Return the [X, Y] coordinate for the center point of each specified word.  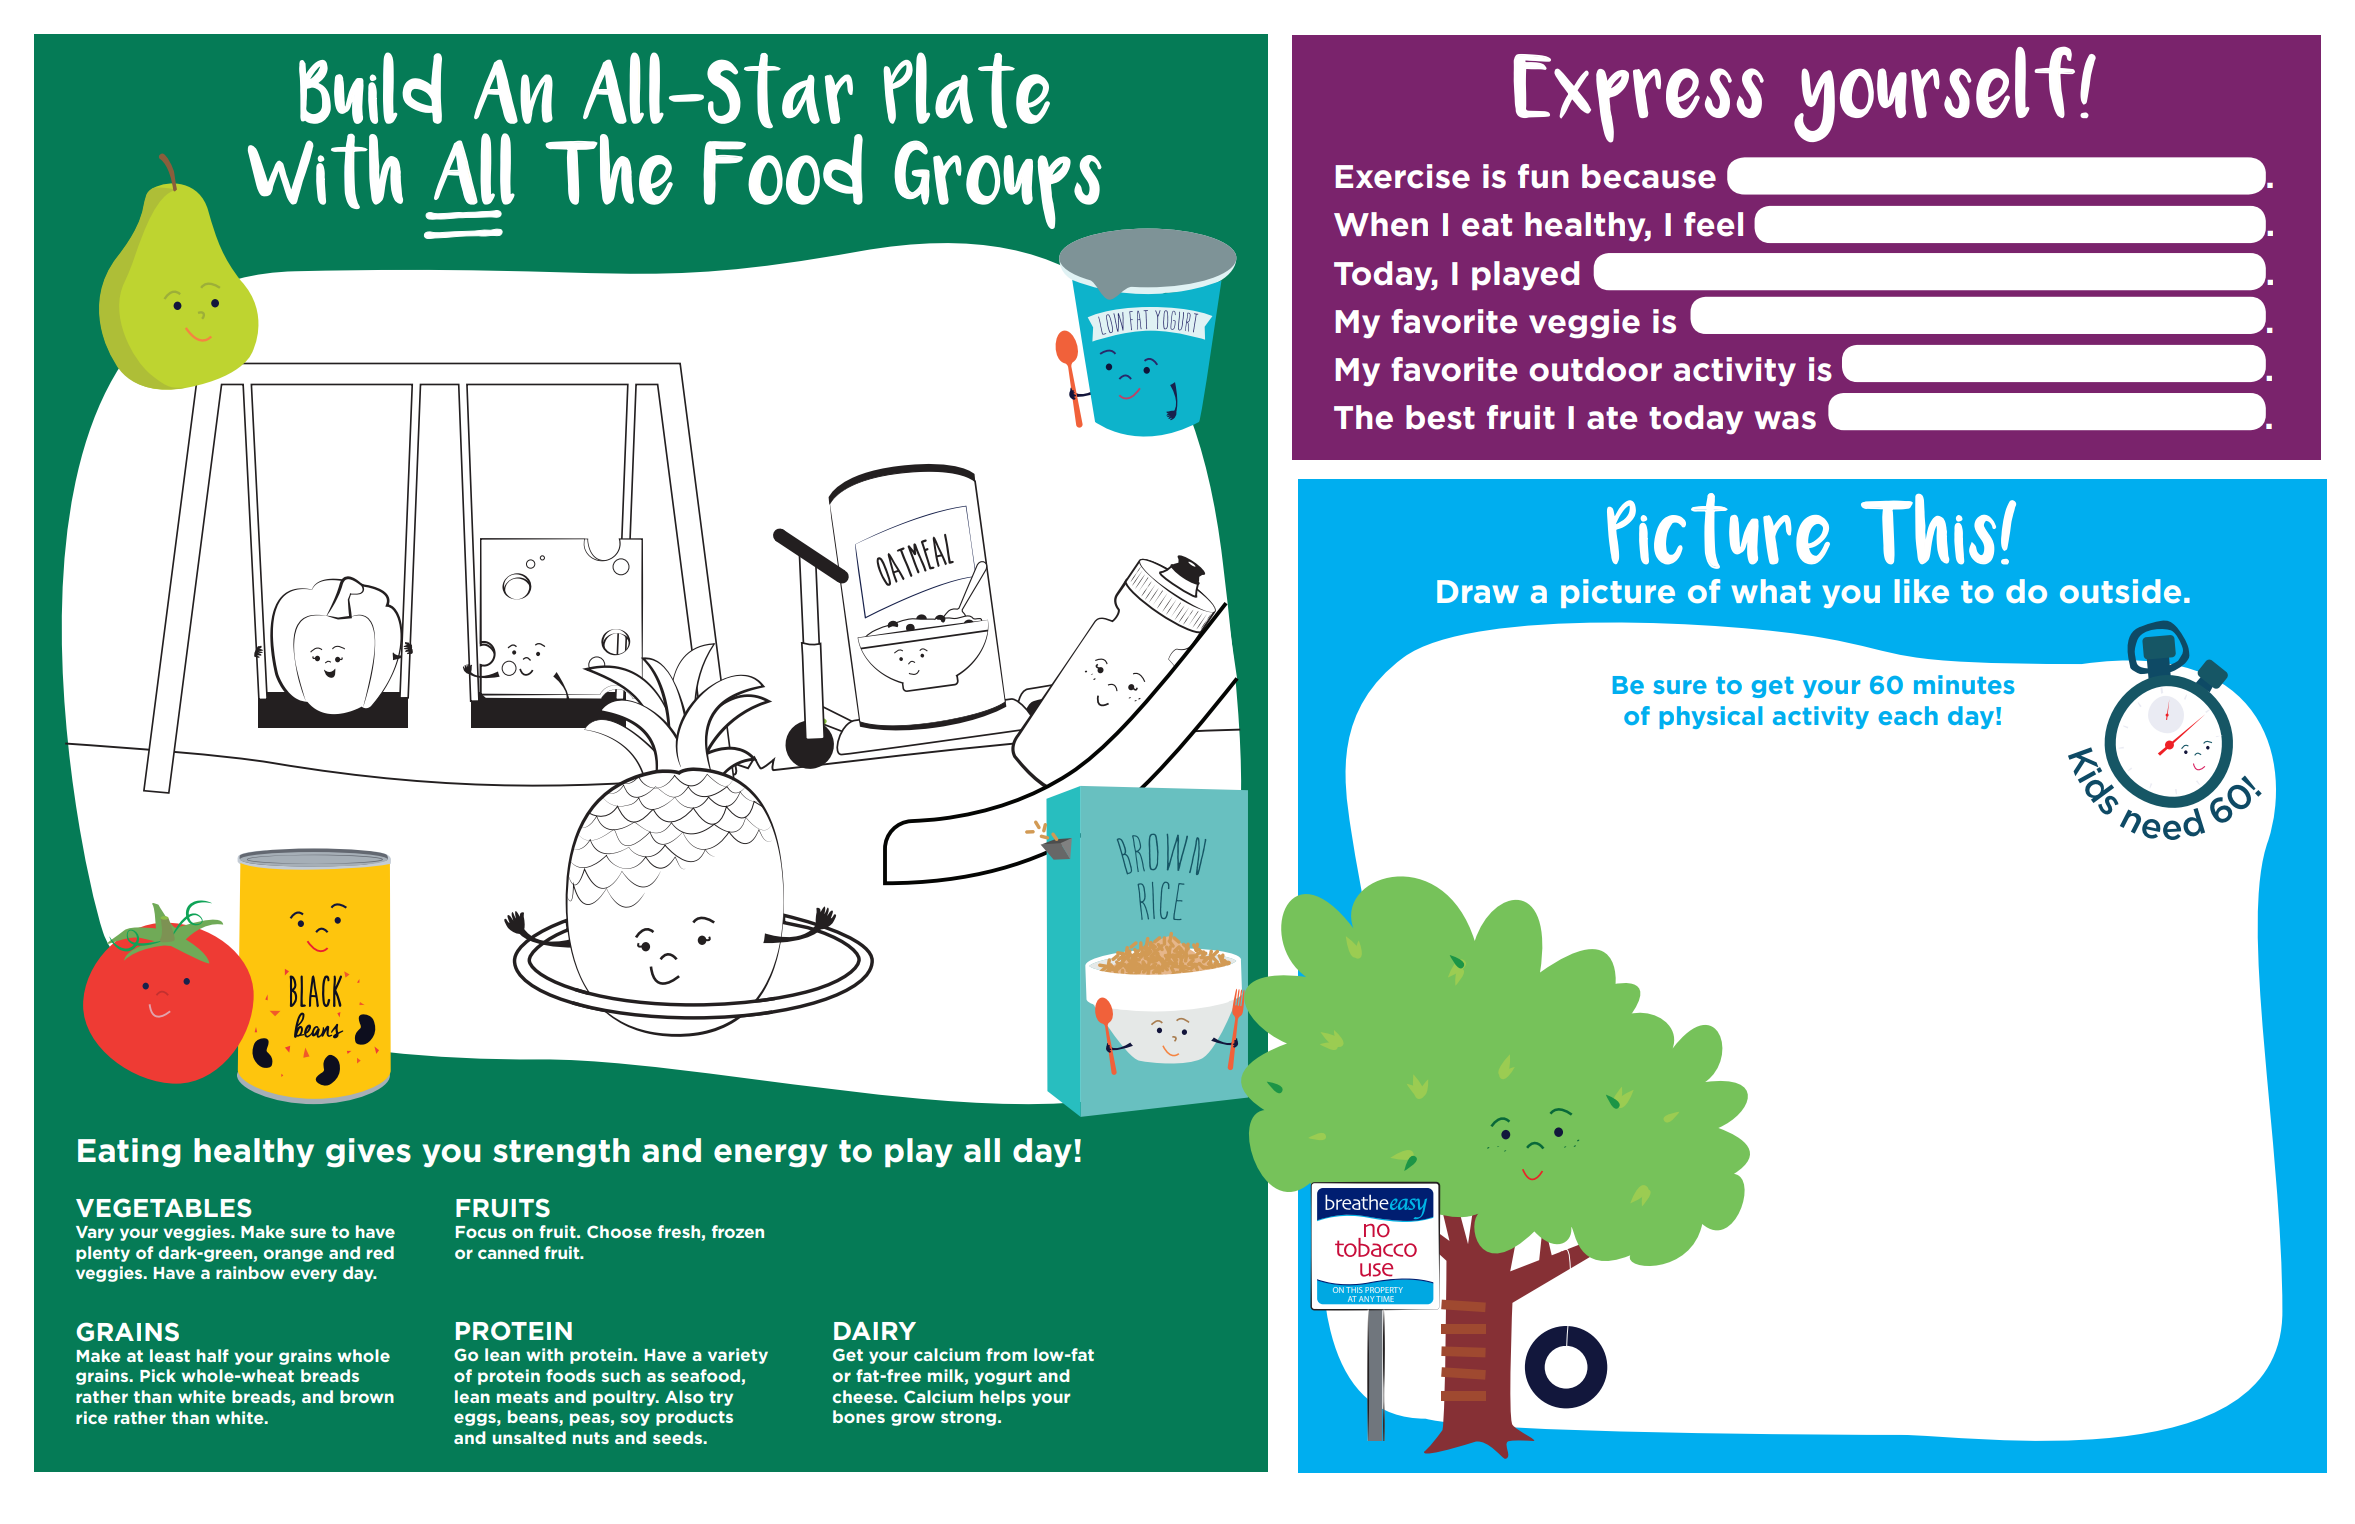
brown [367, 1396]
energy [771, 1156]
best [1440, 417]
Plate [966, 90]
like [1922, 591]
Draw [1478, 591]
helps [1003, 1398]
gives [368, 1153]
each [1908, 715]
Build [370, 88]
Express [1639, 98]
